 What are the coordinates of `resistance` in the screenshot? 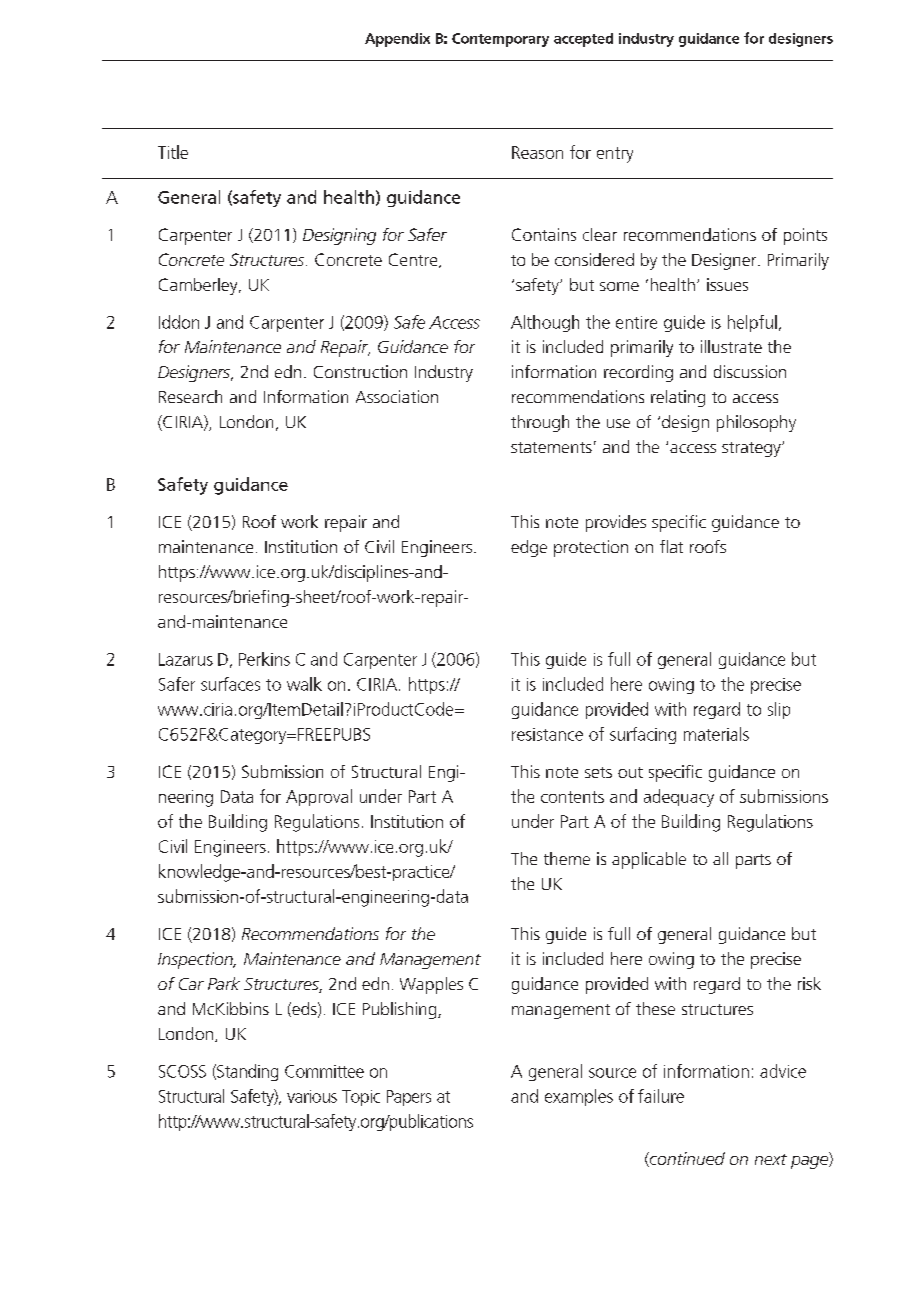 It's located at (547, 734).
